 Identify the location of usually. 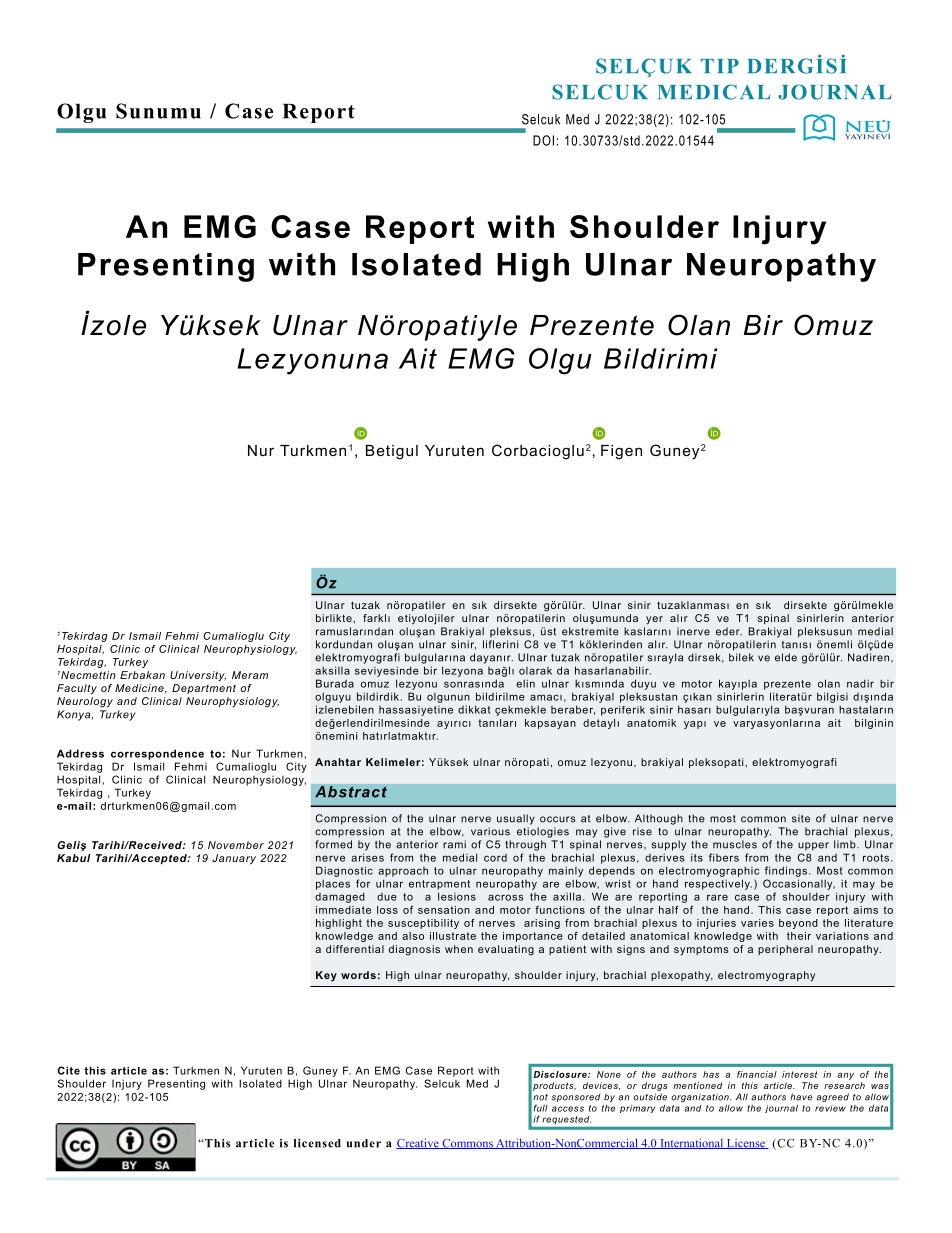
(516, 819).
